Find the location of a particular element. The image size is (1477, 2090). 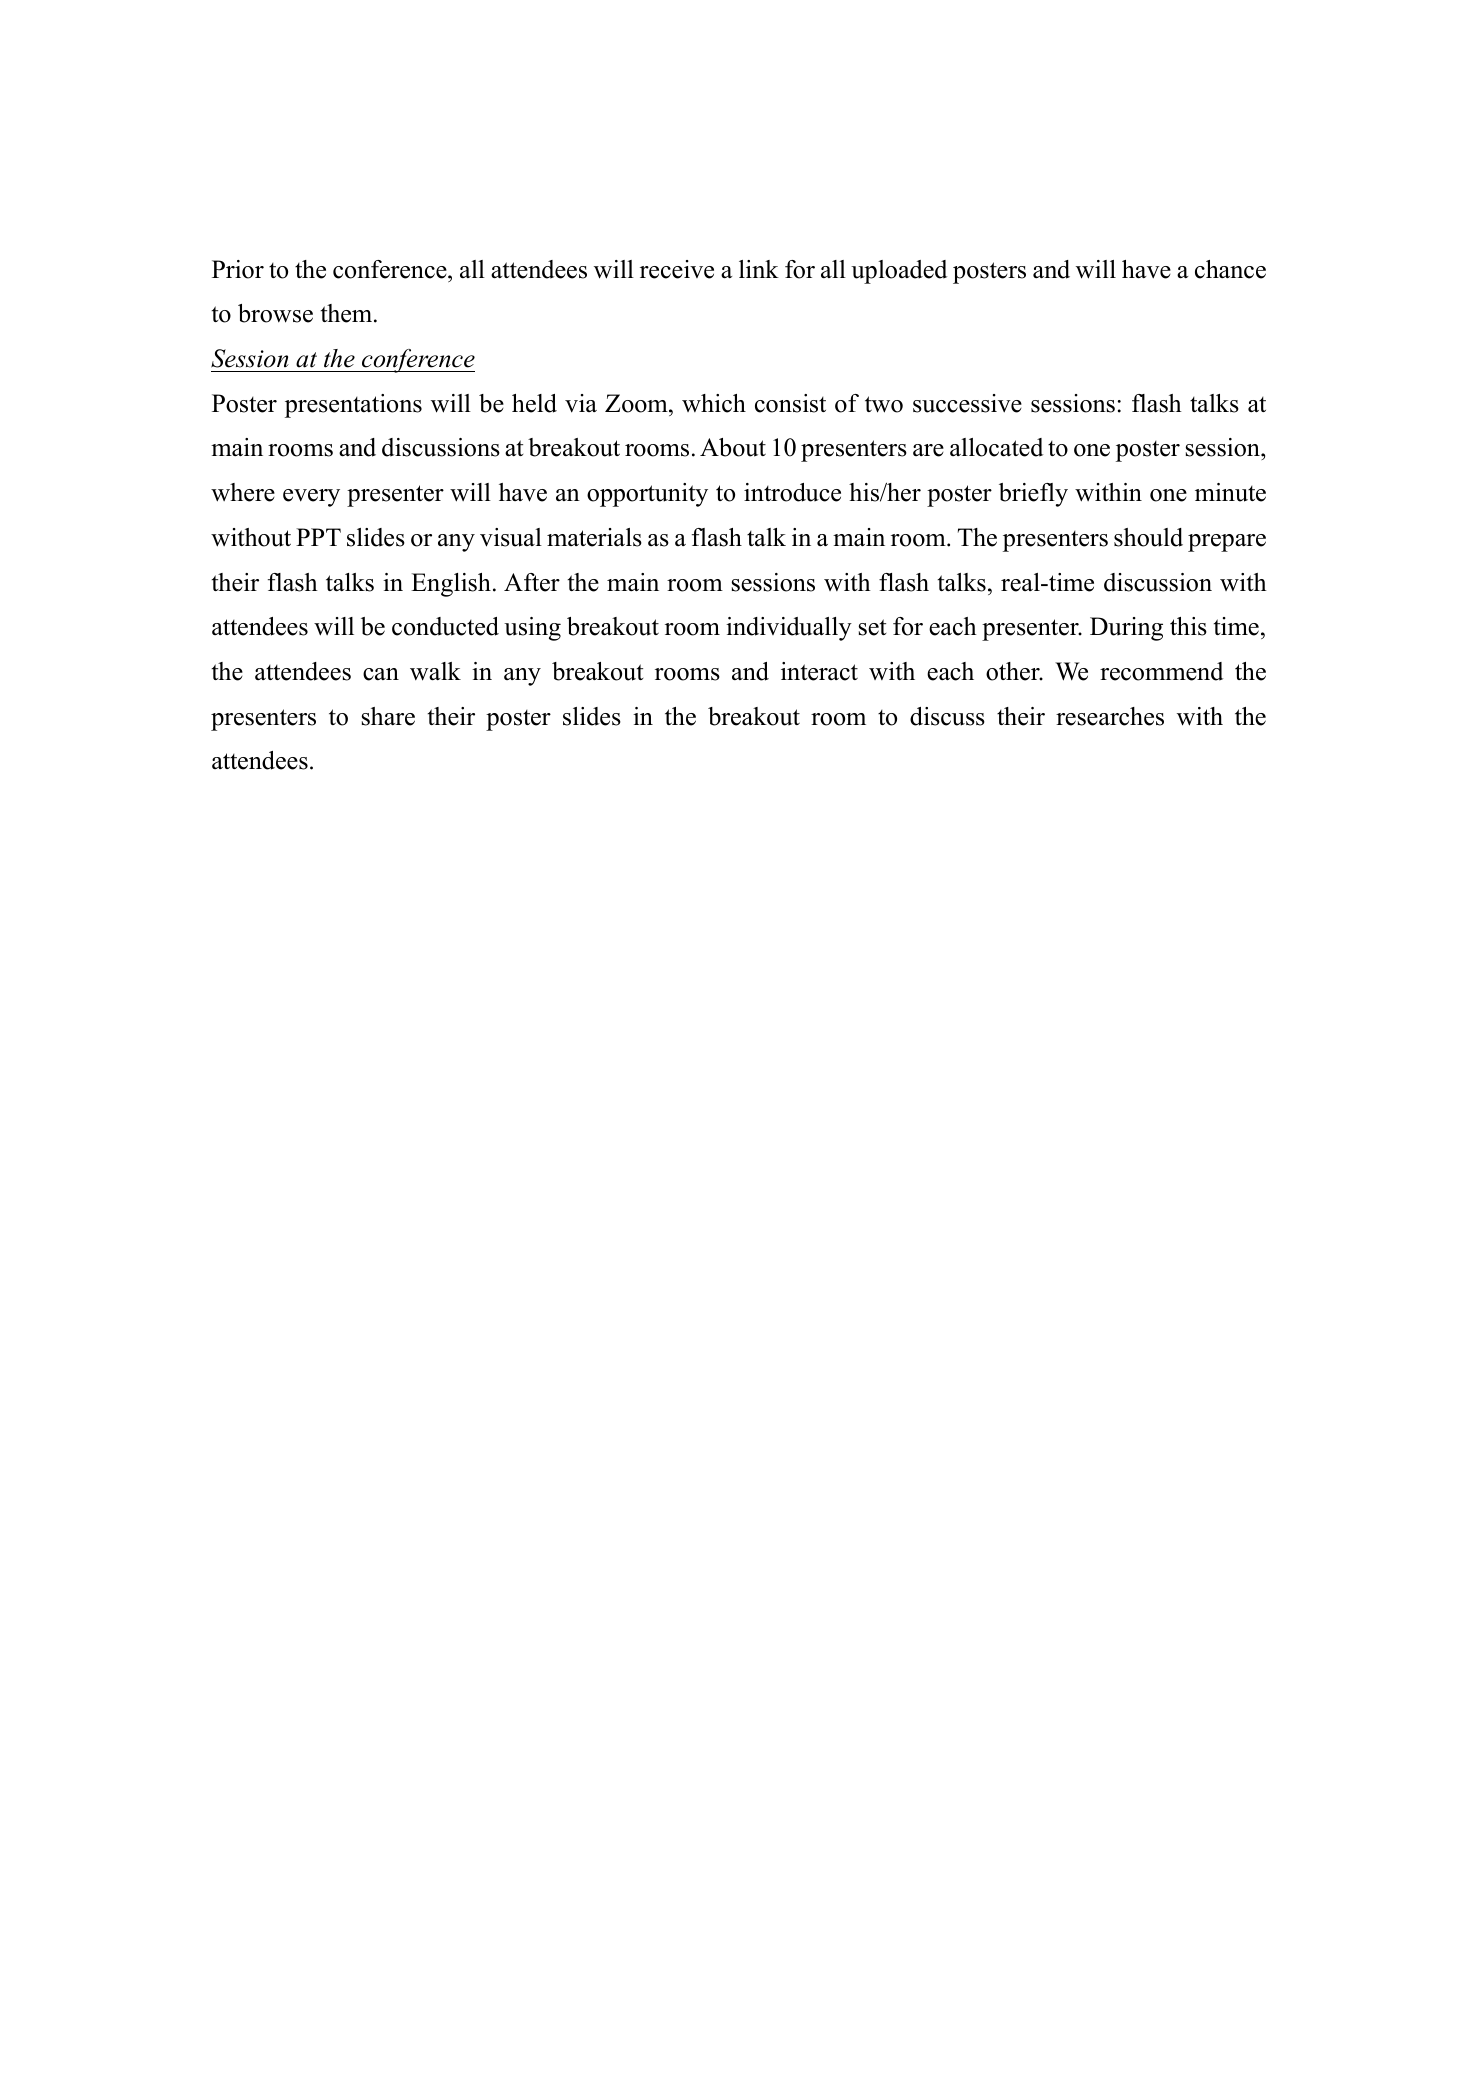

every is located at coordinates (311, 498).
